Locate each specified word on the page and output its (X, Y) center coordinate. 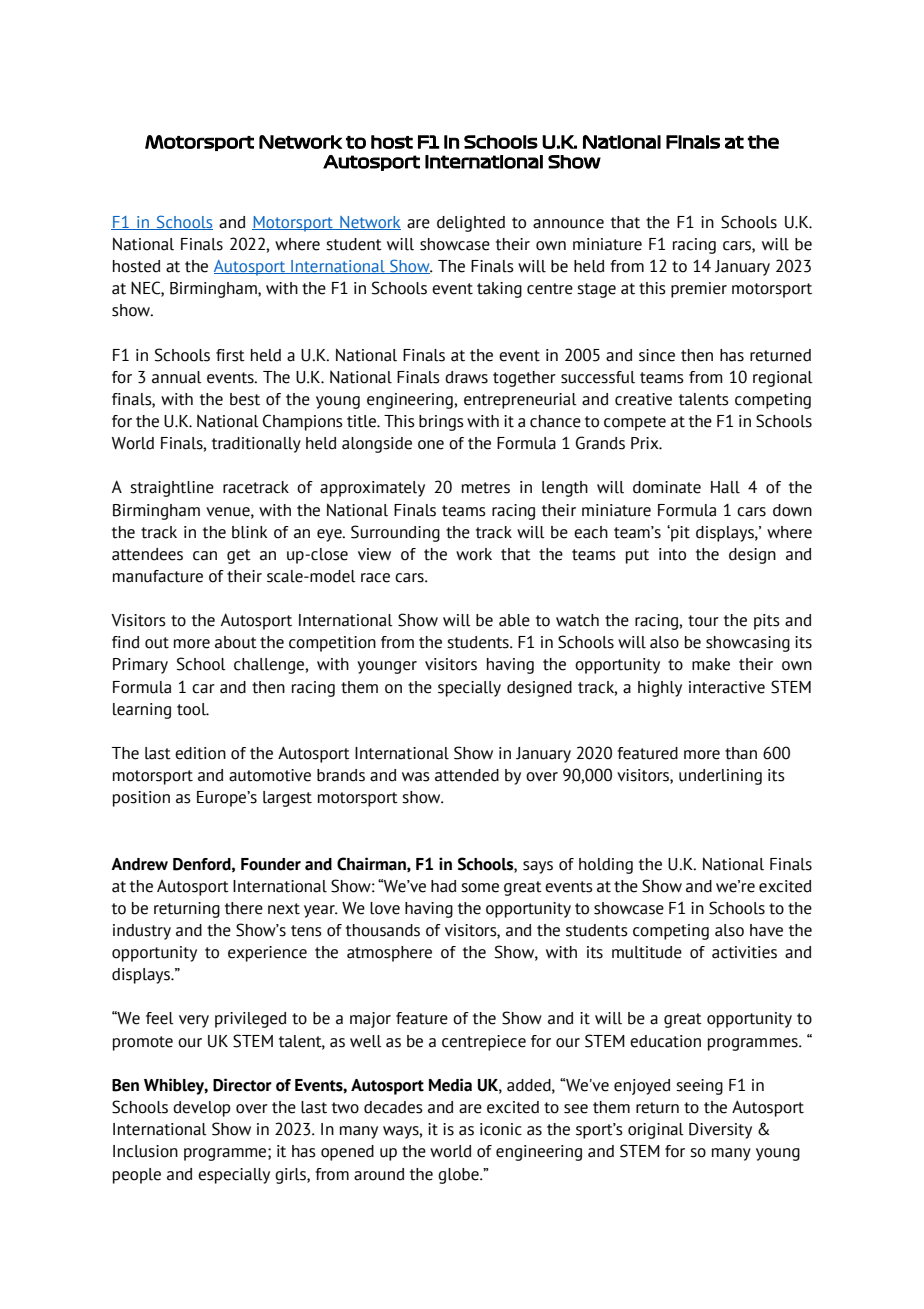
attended (467, 775)
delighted (471, 224)
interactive (727, 687)
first (230, 355)
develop (202, 1109)
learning (142, 711)
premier (699, 290)
